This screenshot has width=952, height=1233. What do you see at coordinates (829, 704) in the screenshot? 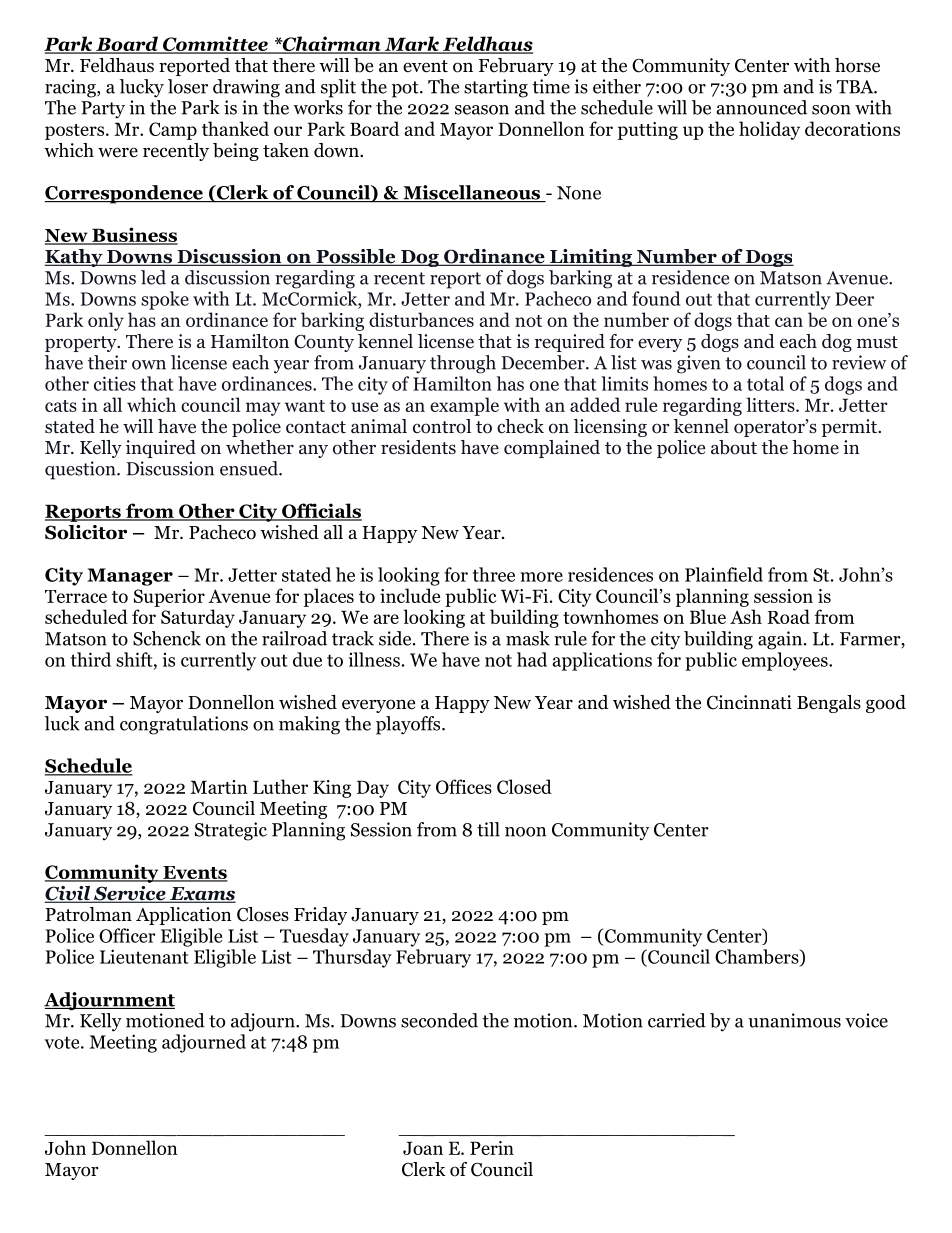
I see `Bengals` at bounding box center [829, 704].
